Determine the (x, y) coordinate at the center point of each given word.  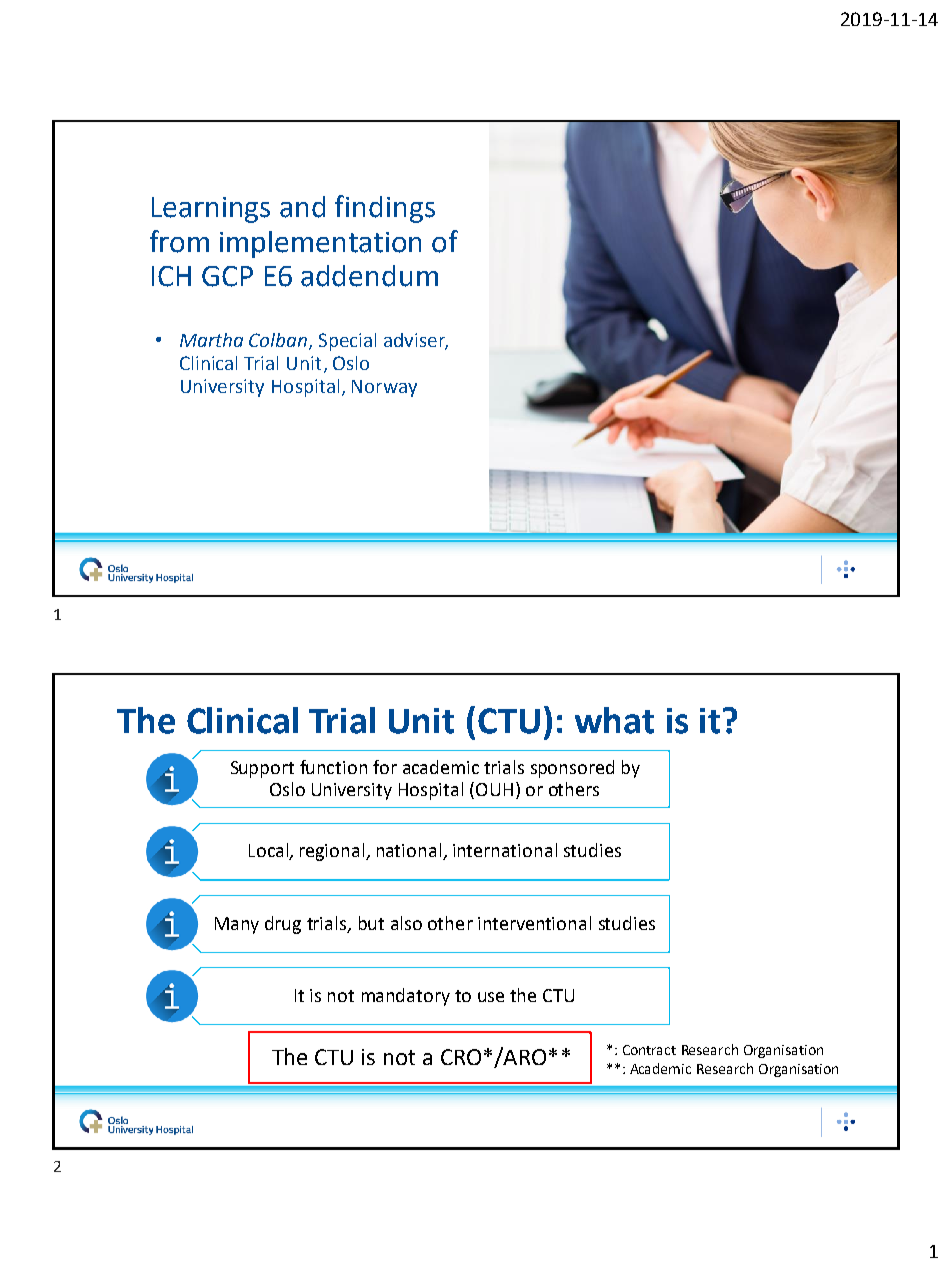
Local (269, 851)
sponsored (572, 769)
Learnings (211, 210)
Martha (211, 340)
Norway (384, 388)
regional (333, 852)
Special (347, 342)
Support (262, 769)
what (614, 720)
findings (385, 209)
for (385, 767)
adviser (416, 341)
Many (237, 925)
